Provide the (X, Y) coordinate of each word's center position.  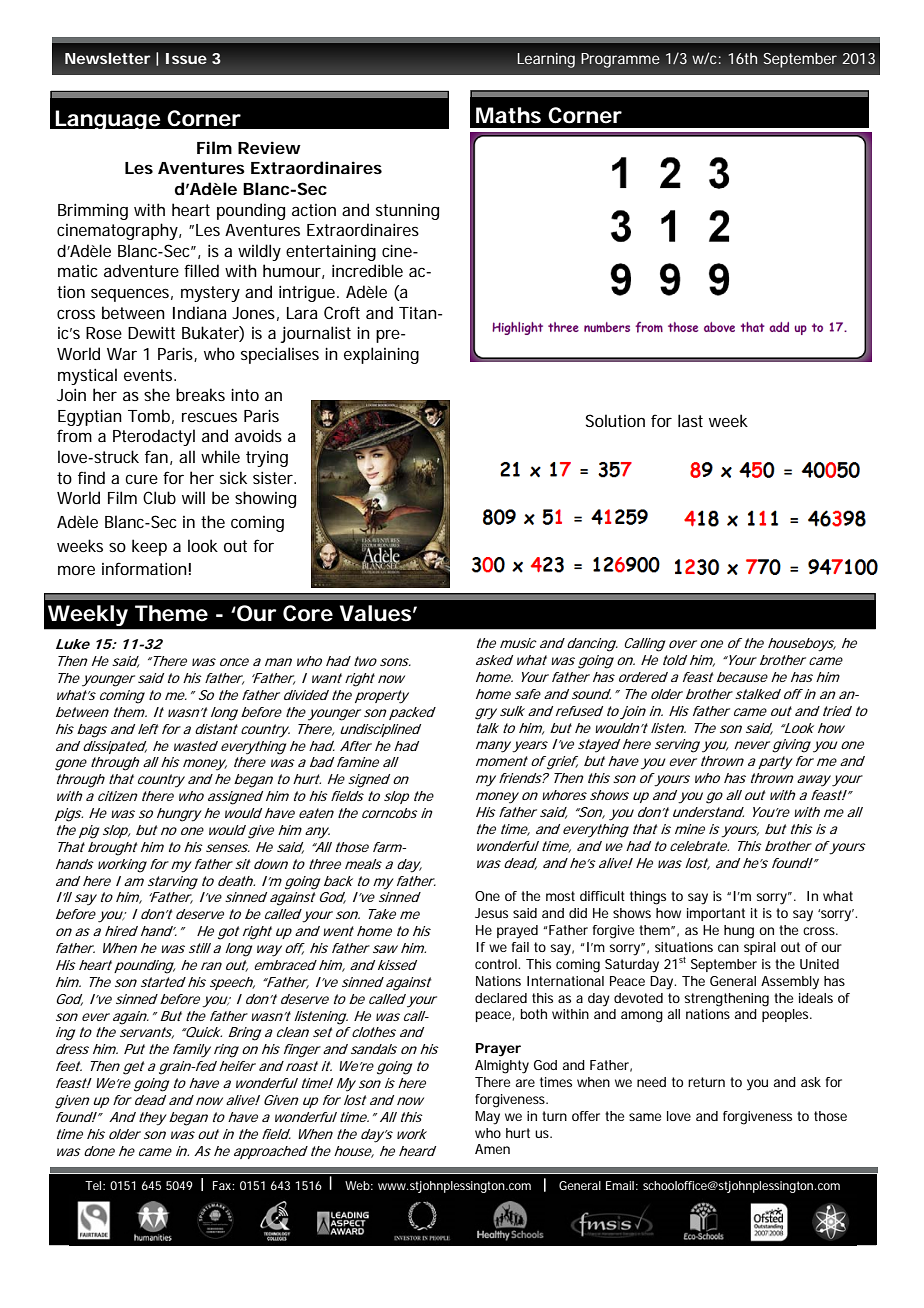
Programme (620, 60)
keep (149, 547)
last (690, 420)
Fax (223, 1185)
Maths (508, 115)
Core (308, 613)
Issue (186, 58)
